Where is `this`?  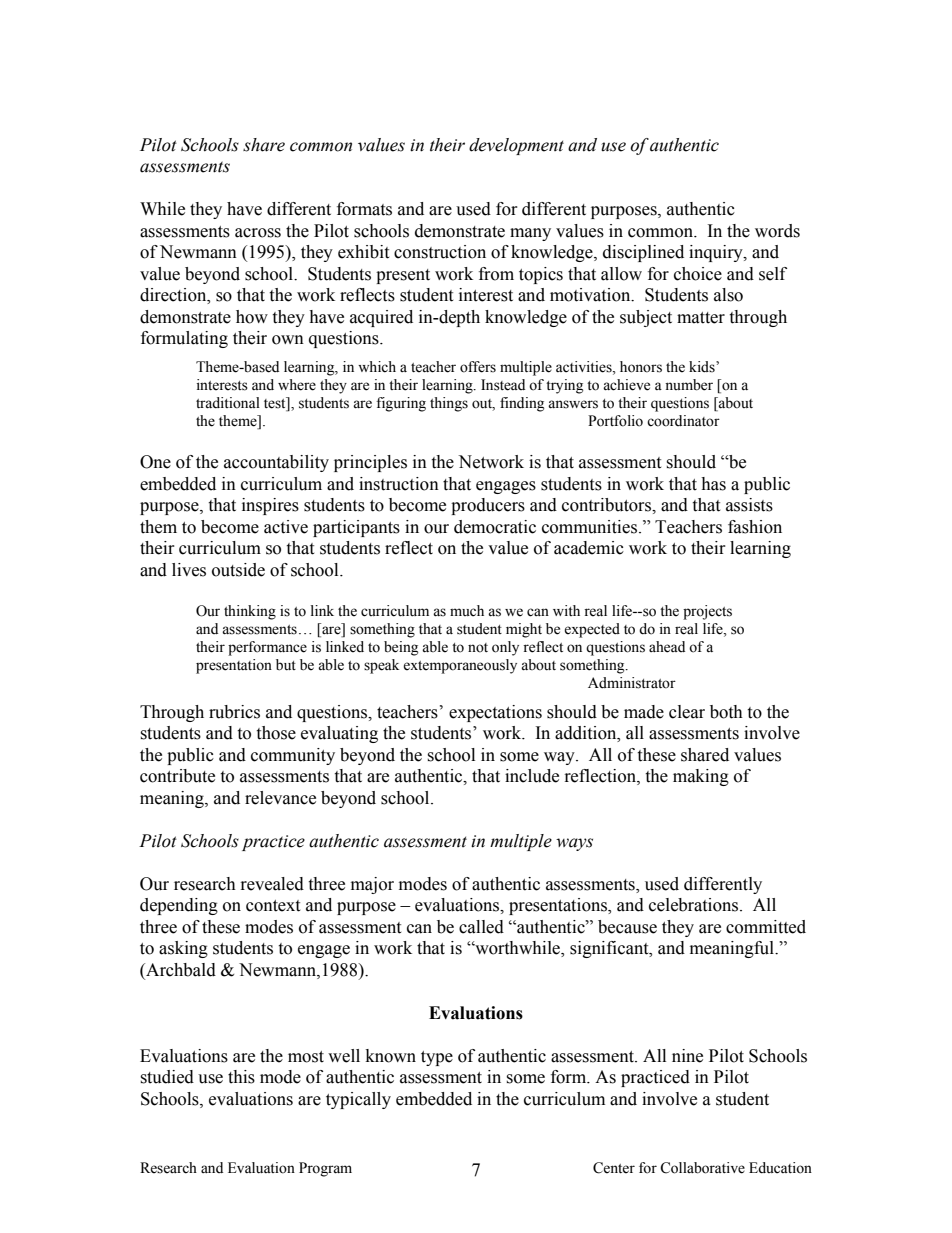
this is located at coordinates (241, 1077).
